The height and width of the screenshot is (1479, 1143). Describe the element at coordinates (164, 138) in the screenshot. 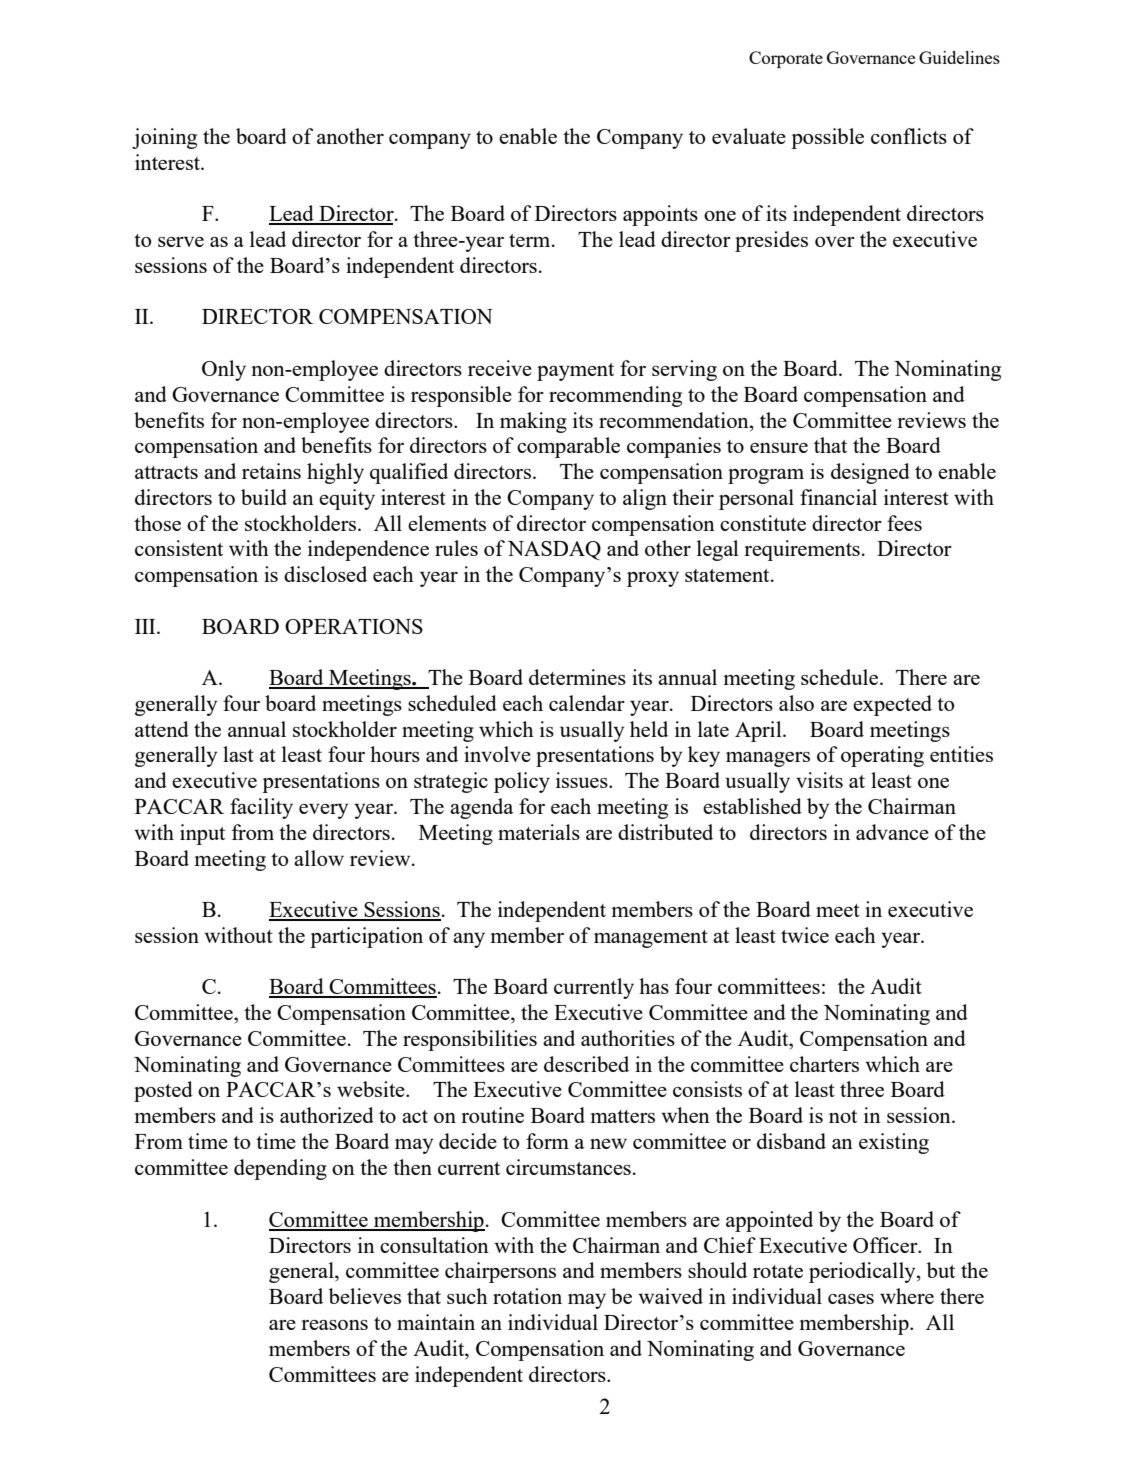

I see `joining` at that location.
